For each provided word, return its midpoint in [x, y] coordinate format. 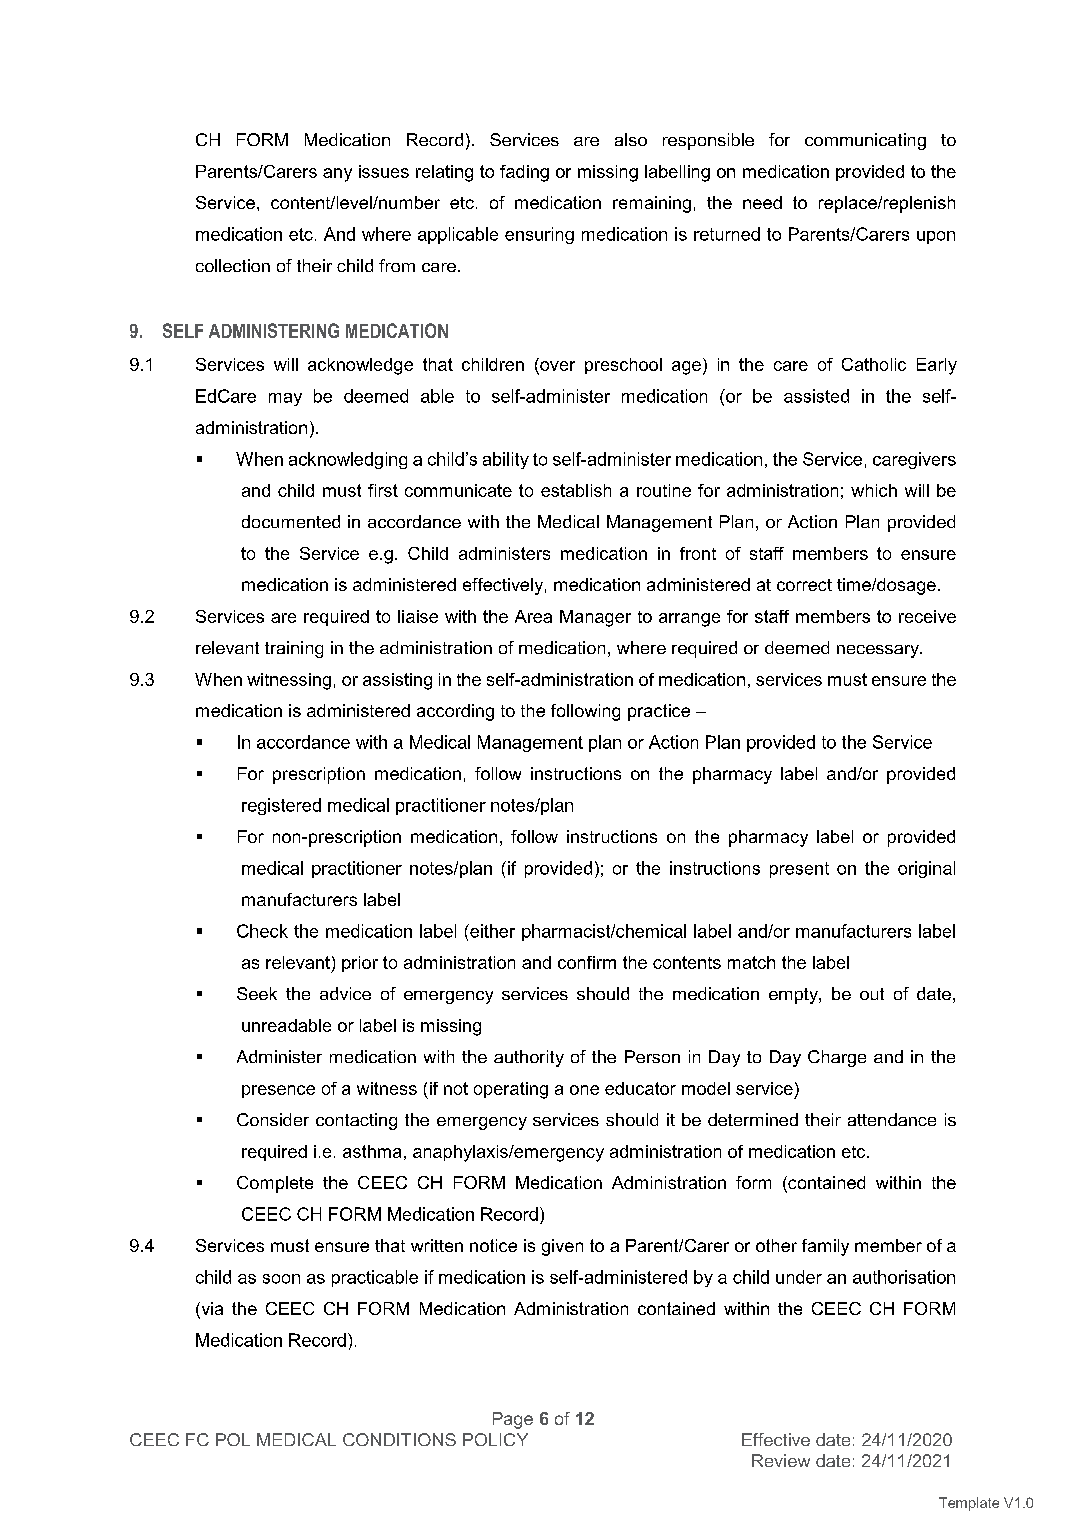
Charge [837, 1058]
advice [345, 993]
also [631, 139]
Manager [595, 618]
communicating [865, 141]
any [337, 175]
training [294, 649]
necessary [879, 651]
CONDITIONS [399, 1439]
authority [529, 1058]
